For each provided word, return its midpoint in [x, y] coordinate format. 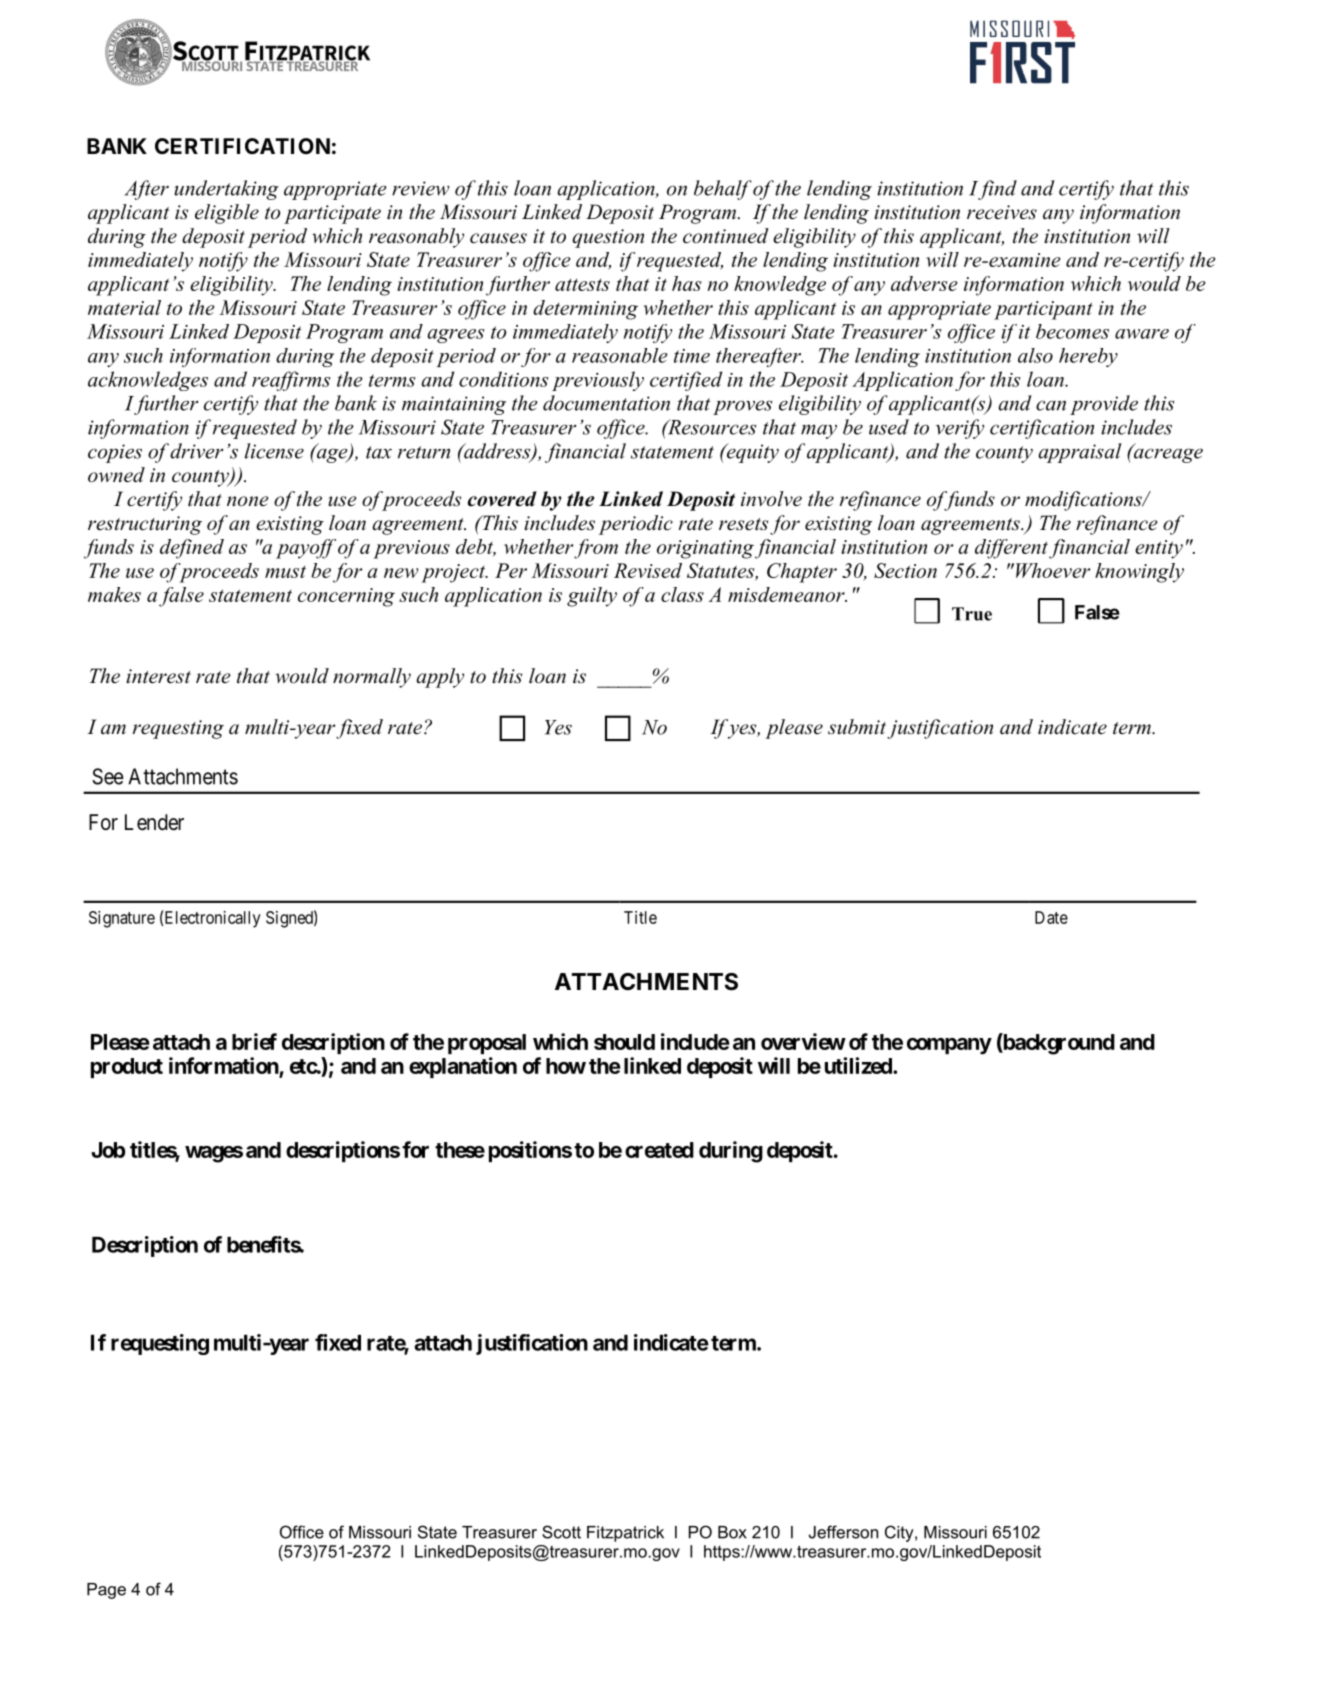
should [624, 1042]
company [949, 1046]
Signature [122, 919]
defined [192, 549]
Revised [648, 570]
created [659, 1150]
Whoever [1051, 570]
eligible [227, 214]
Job [108, 1150]
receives [1002, 212]
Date [1051, 917]
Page [106, 1591]
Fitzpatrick [625, 1534]
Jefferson [843, 1532]
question [608, 238]
